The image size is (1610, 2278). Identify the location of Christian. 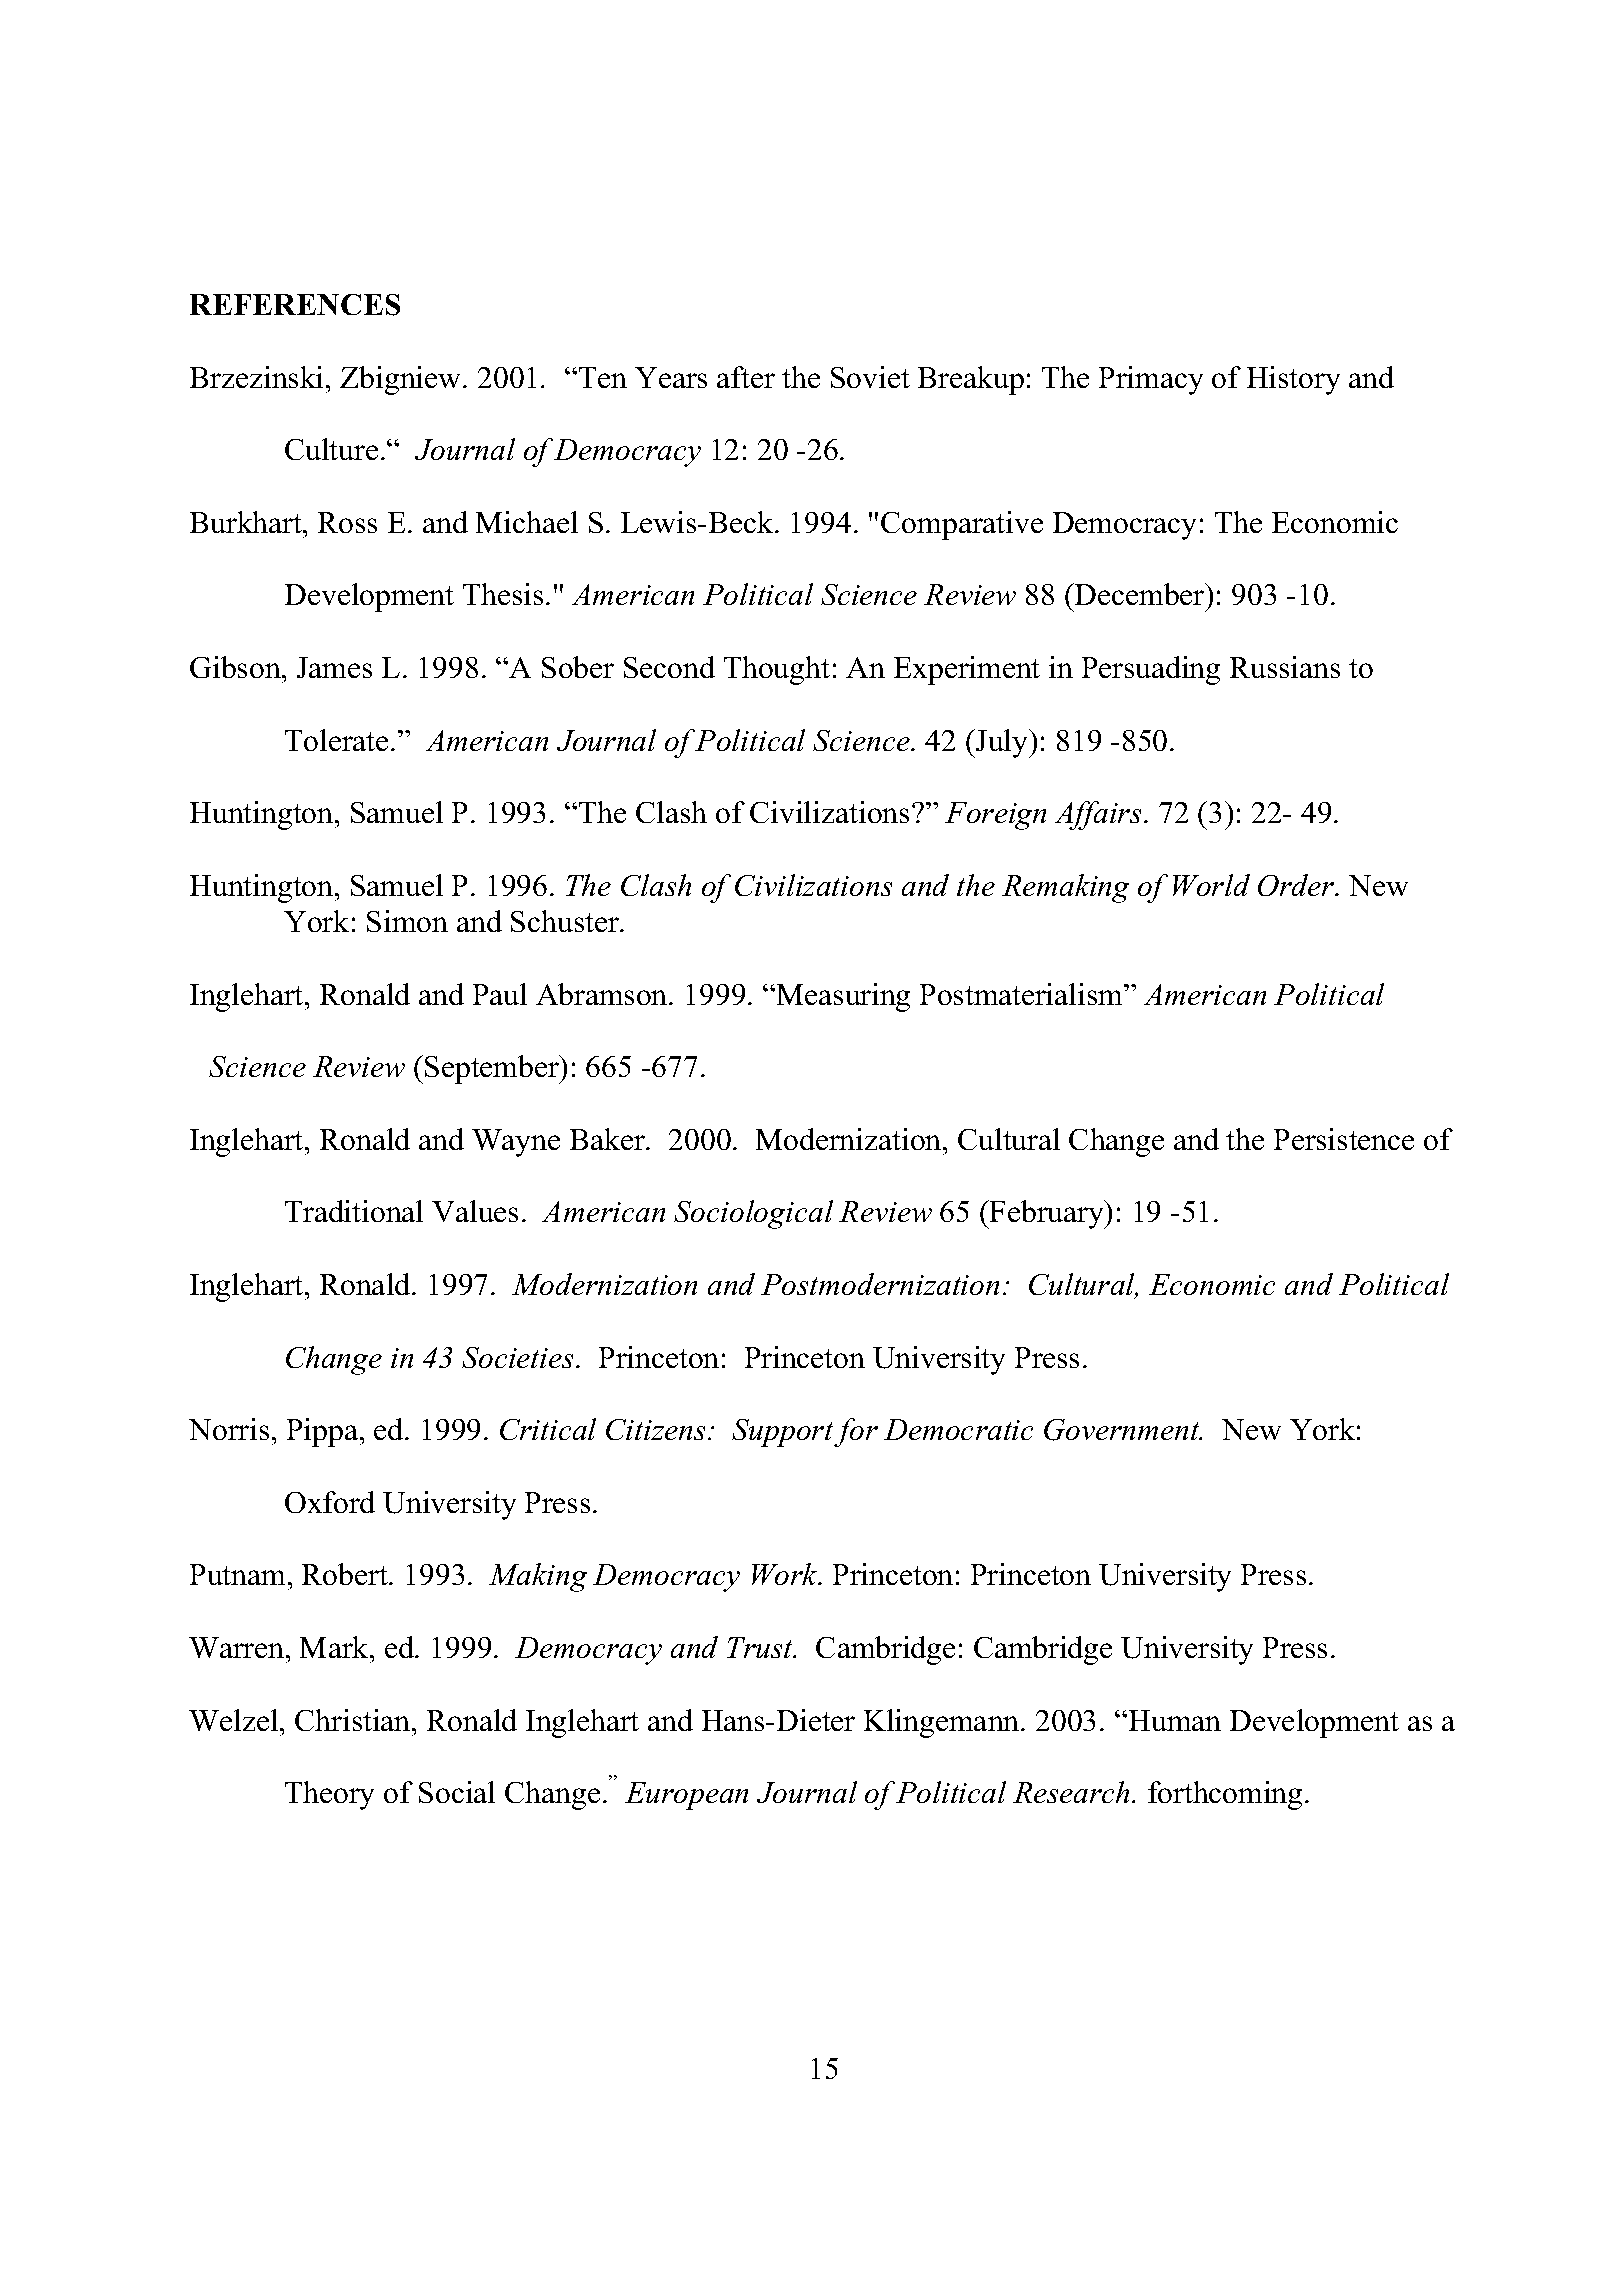
(354, 1720).
